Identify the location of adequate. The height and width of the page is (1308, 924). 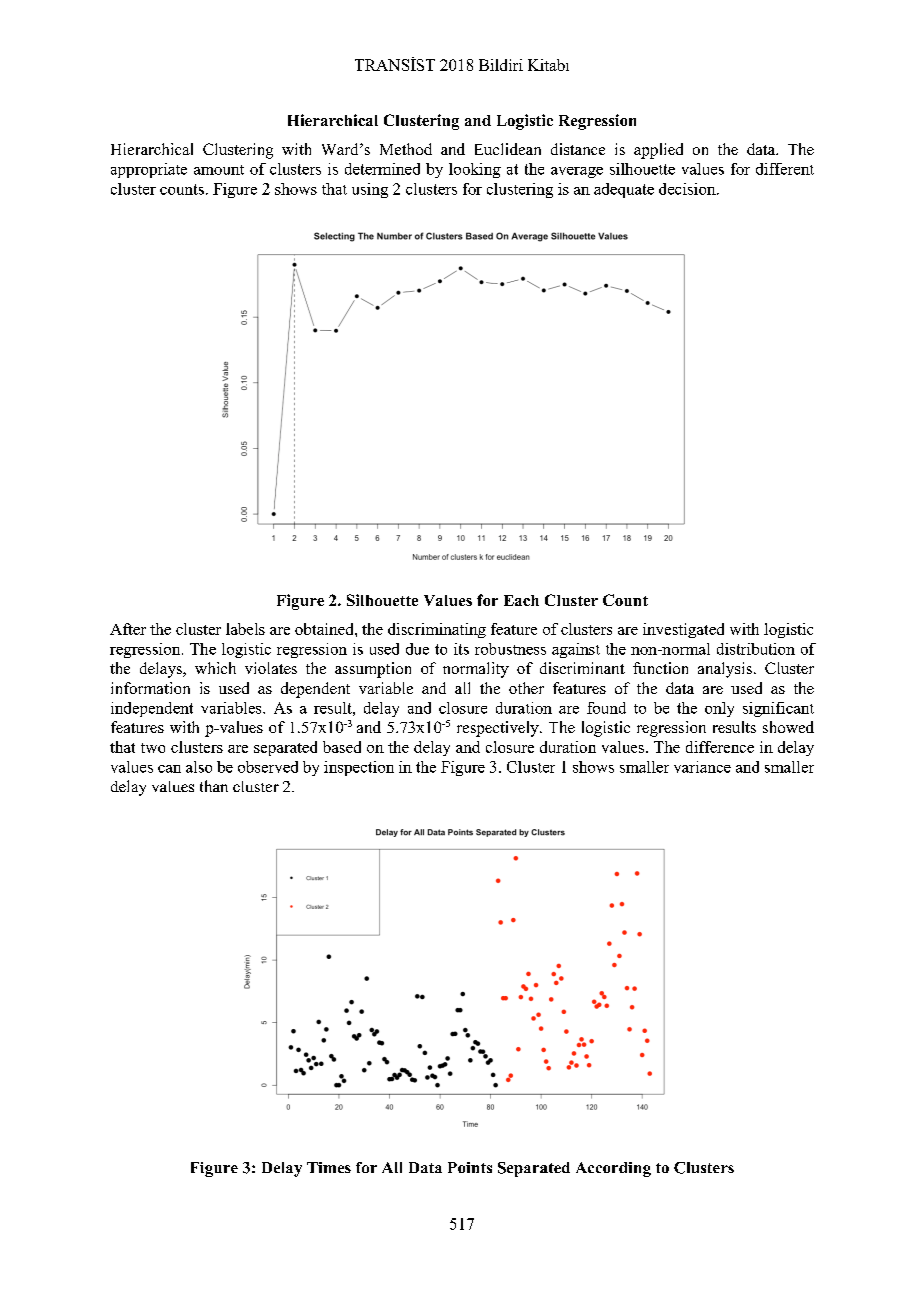
(624, 190).
